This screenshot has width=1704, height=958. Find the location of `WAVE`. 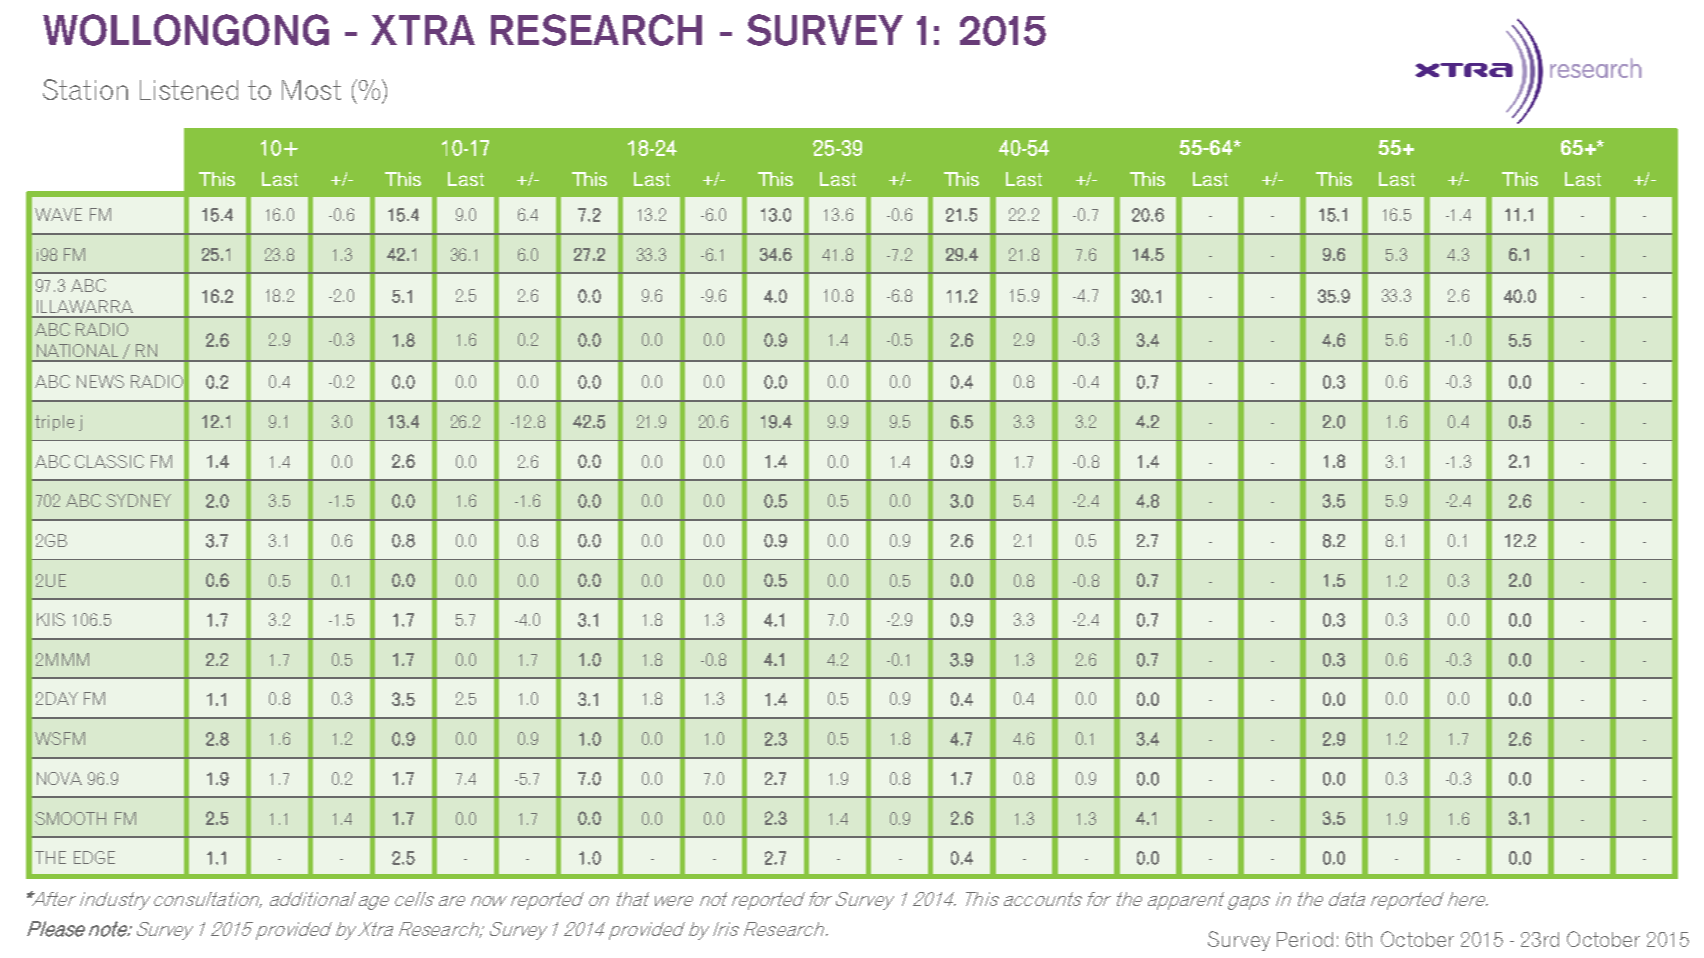

WAVE is located at coordinates (58, 214).
